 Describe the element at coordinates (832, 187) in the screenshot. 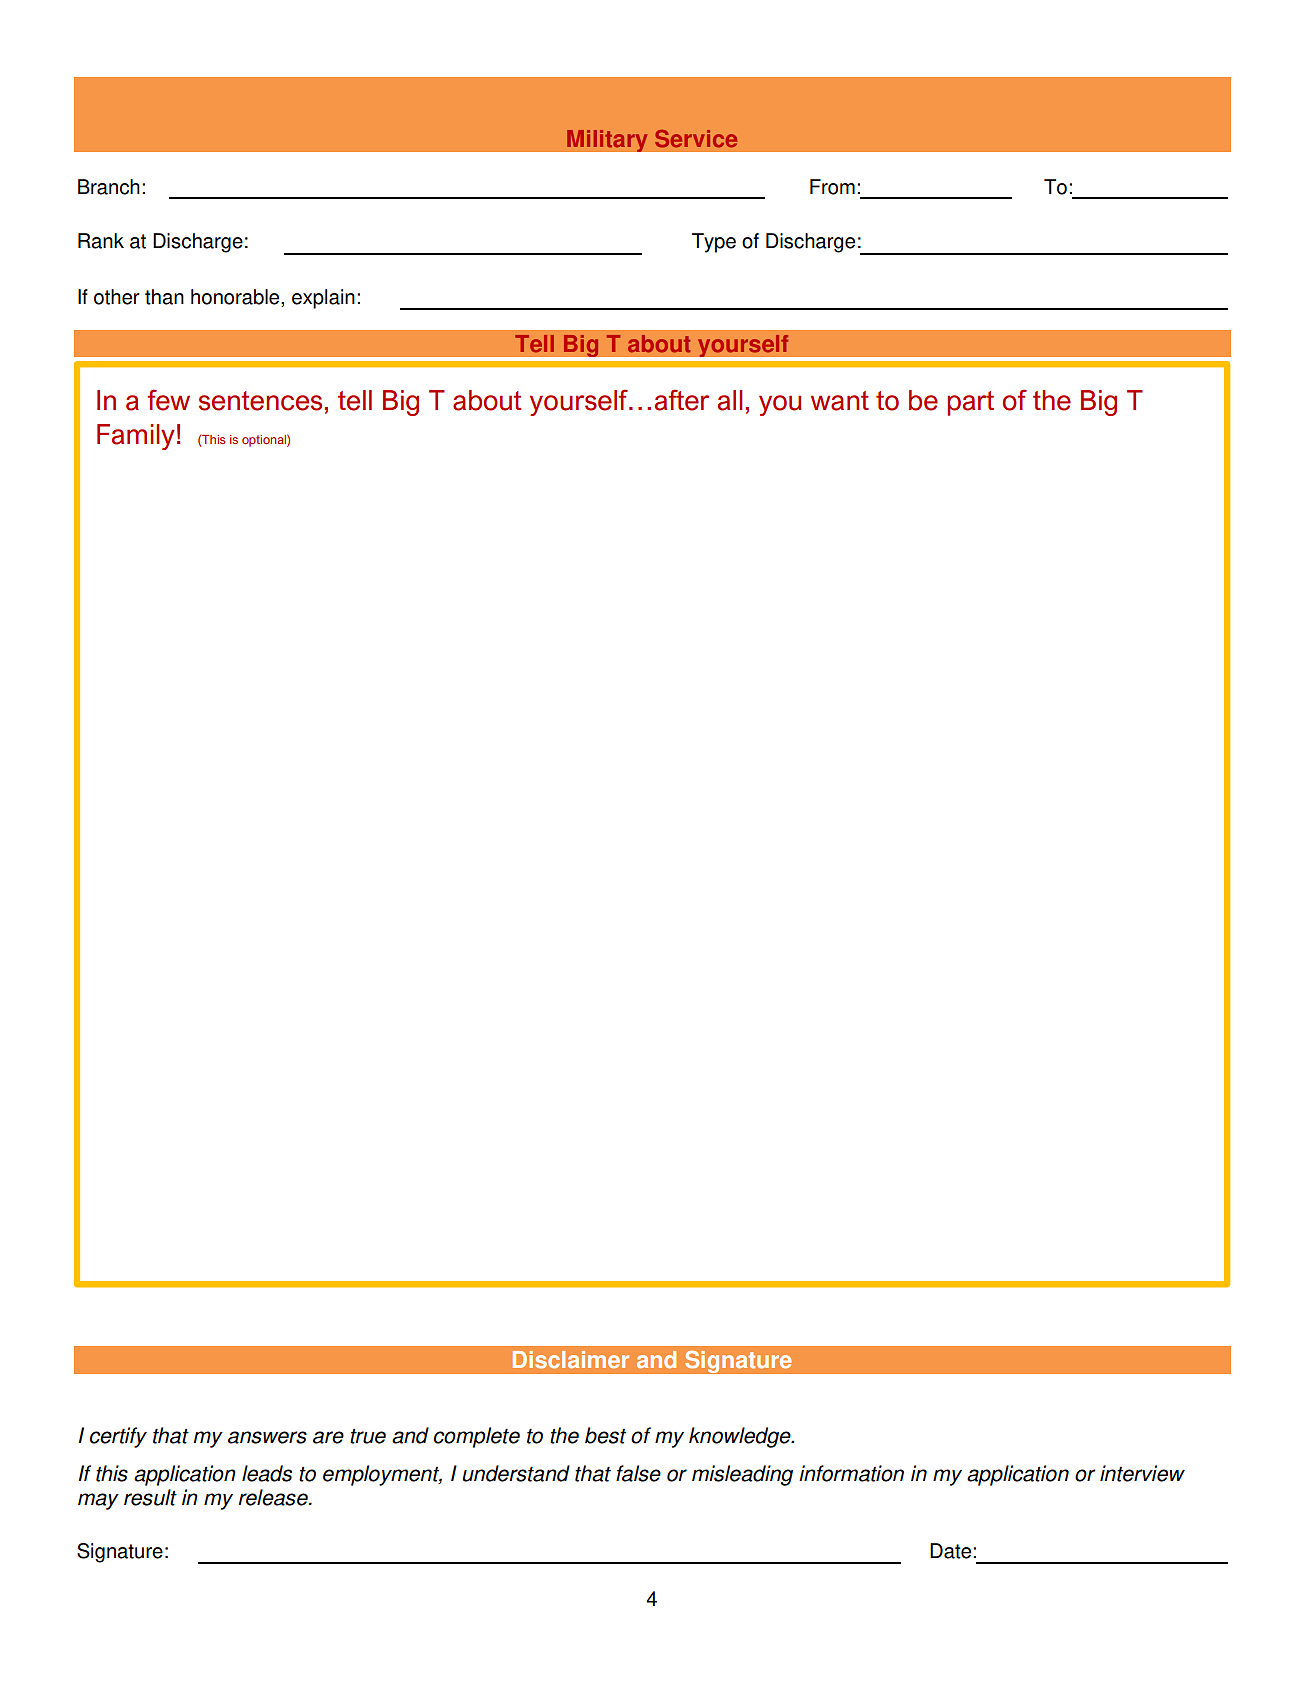

I see `From` at that location.
